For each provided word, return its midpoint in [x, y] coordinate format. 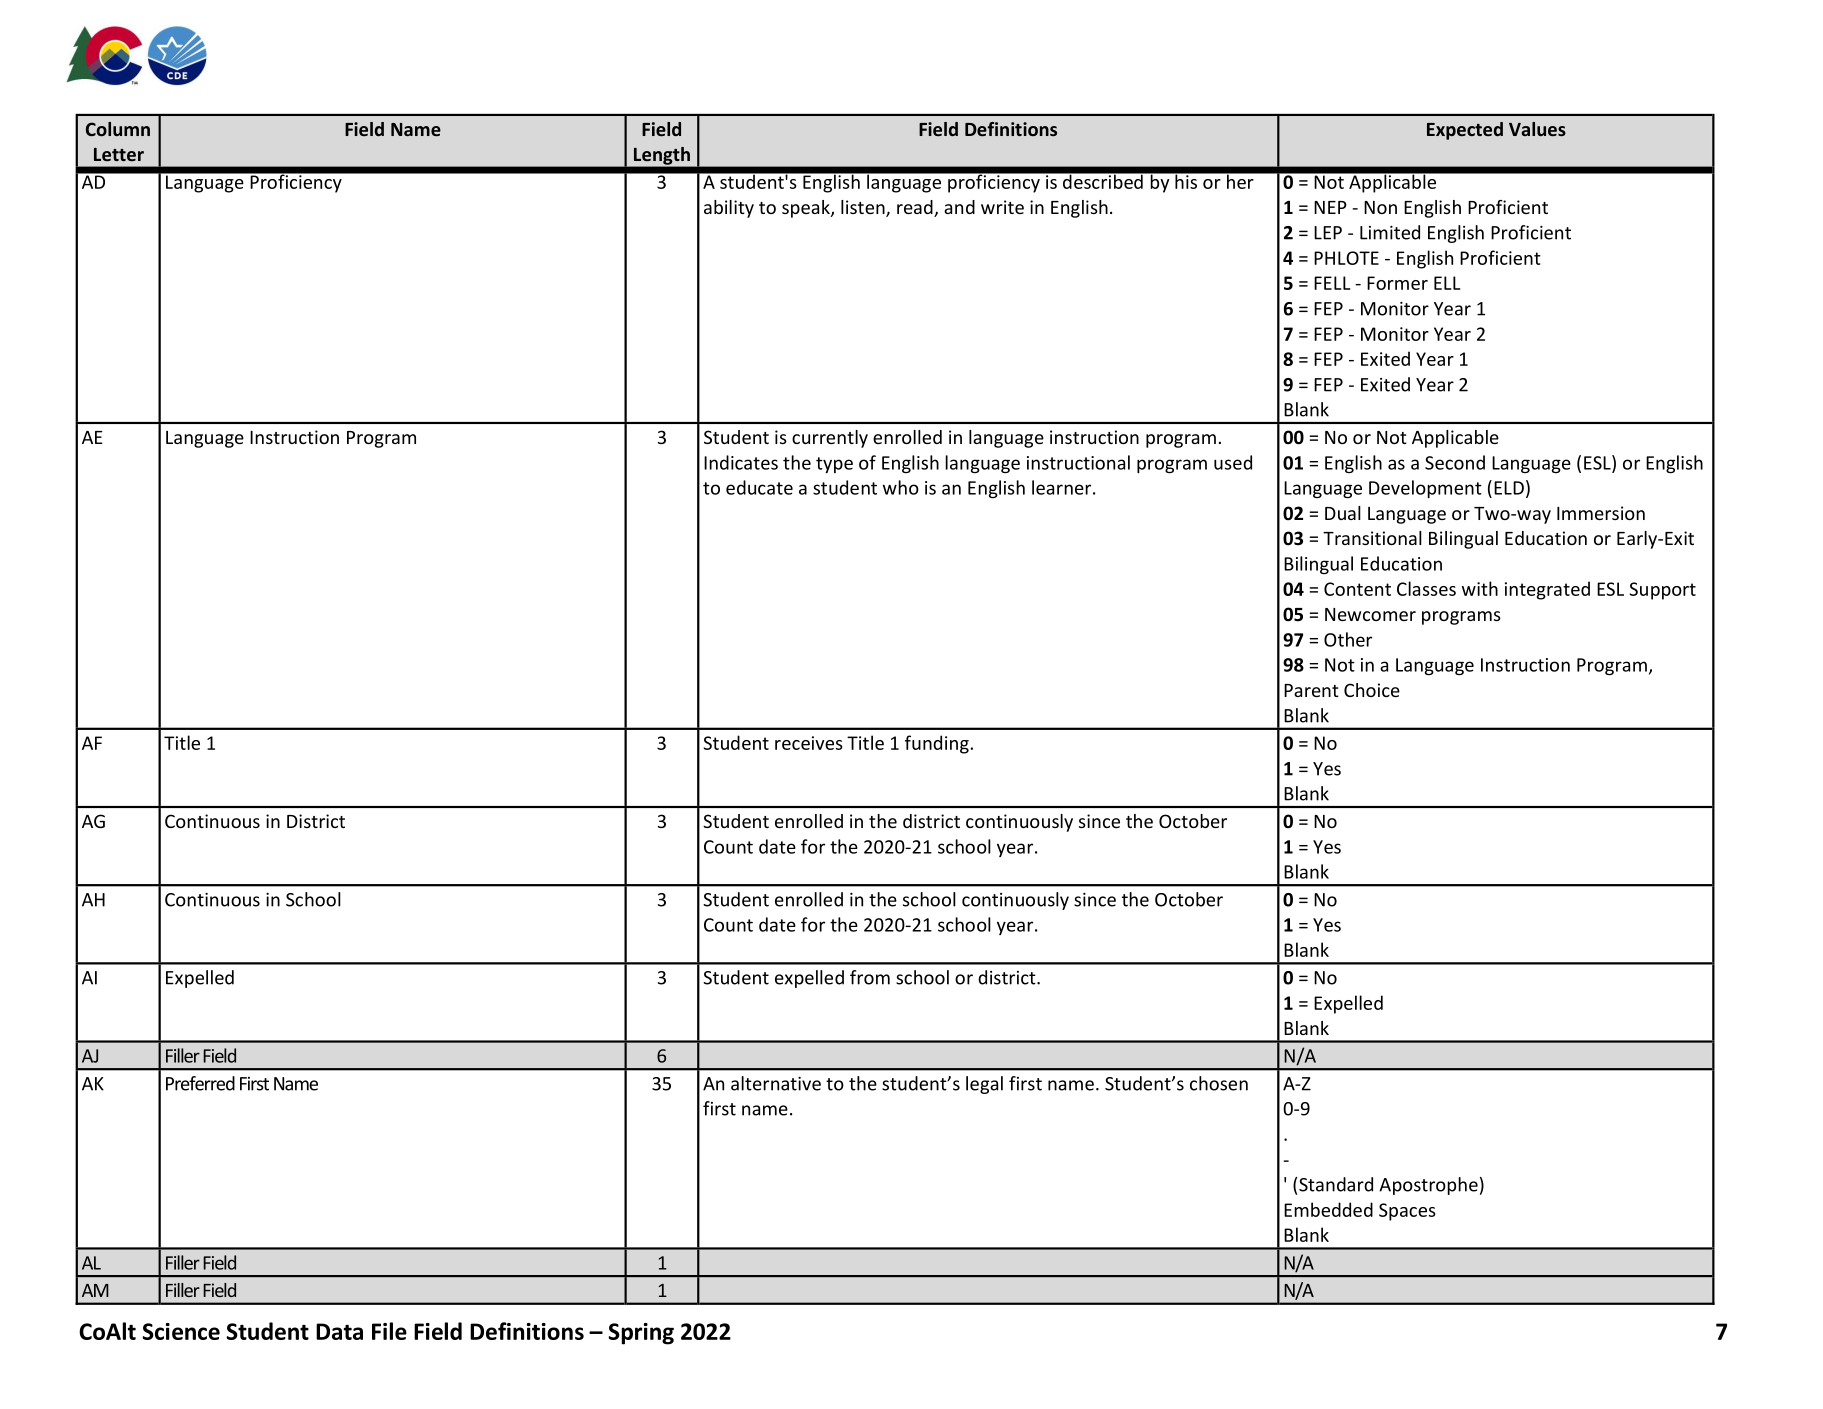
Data [339, 1331]
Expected [1465, 131]
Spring [641, 1334]
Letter [119, 154]
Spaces [1407, 1212]
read [916, 208]
